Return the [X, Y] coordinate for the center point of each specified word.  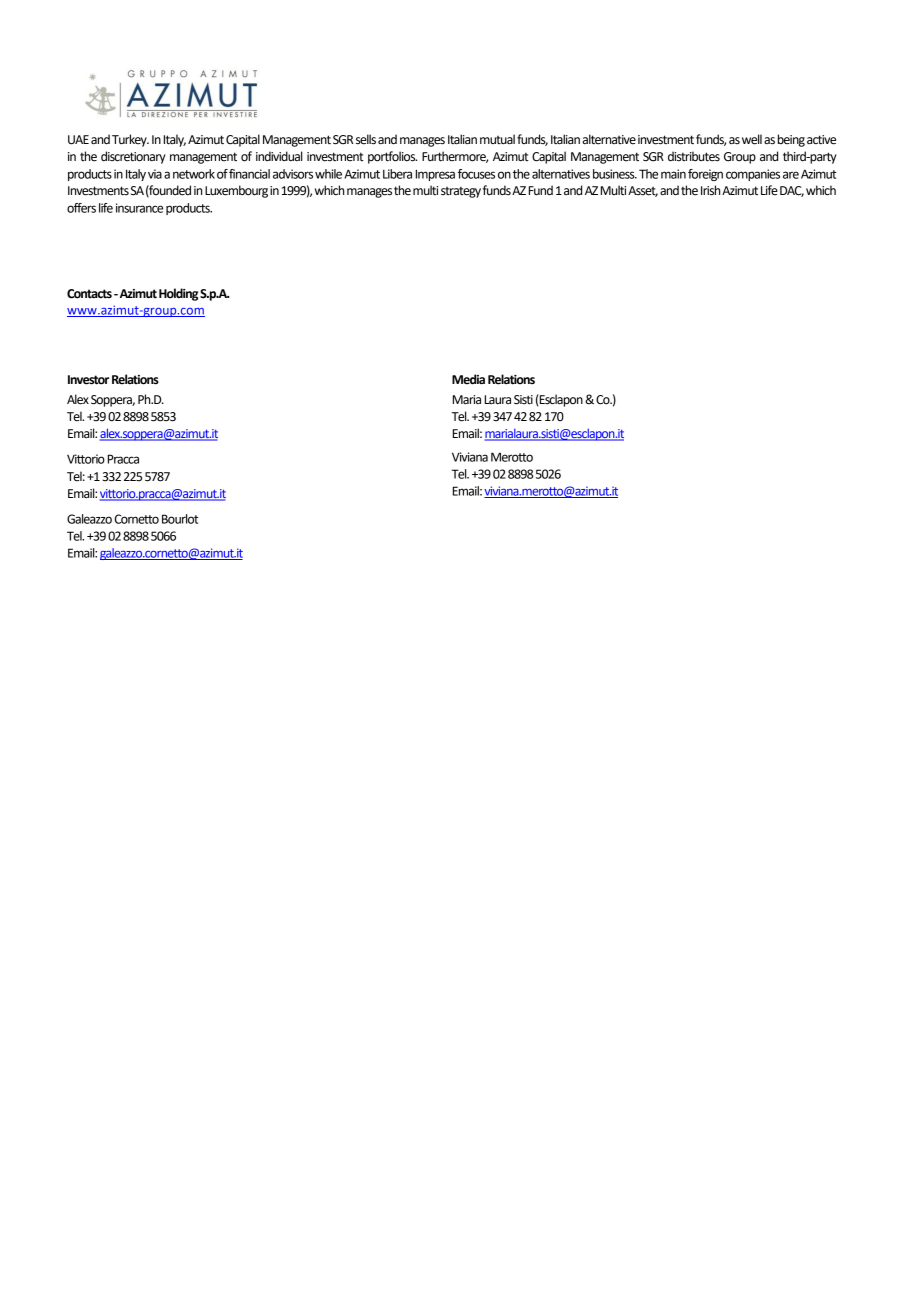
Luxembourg [236, 191]
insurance [139, 208]
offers [81, 208]
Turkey [130, 140]
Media [468, 379]
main [673, 174]
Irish [712, 190]
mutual [497, 139]
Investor [88, 380]
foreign [705, 175]
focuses [476, 174]
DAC [792, 191]
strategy [461, 192]
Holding [178, 294]
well [752, 139]
